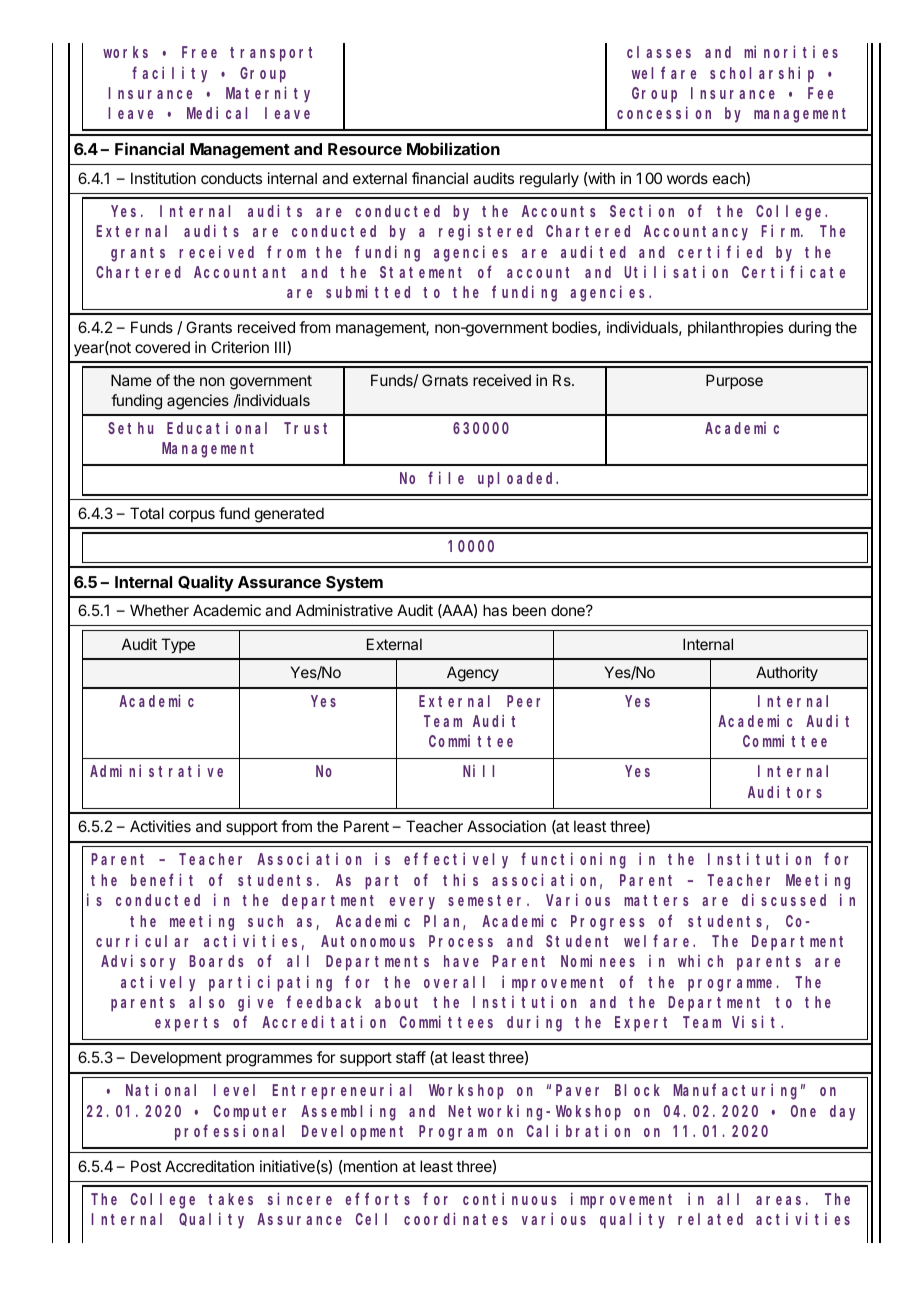 This page has width=924, height=1308. What do you see at coordinates (453, 148) in the page?
I see `Mobilization` at bounding box center [453, 148].
